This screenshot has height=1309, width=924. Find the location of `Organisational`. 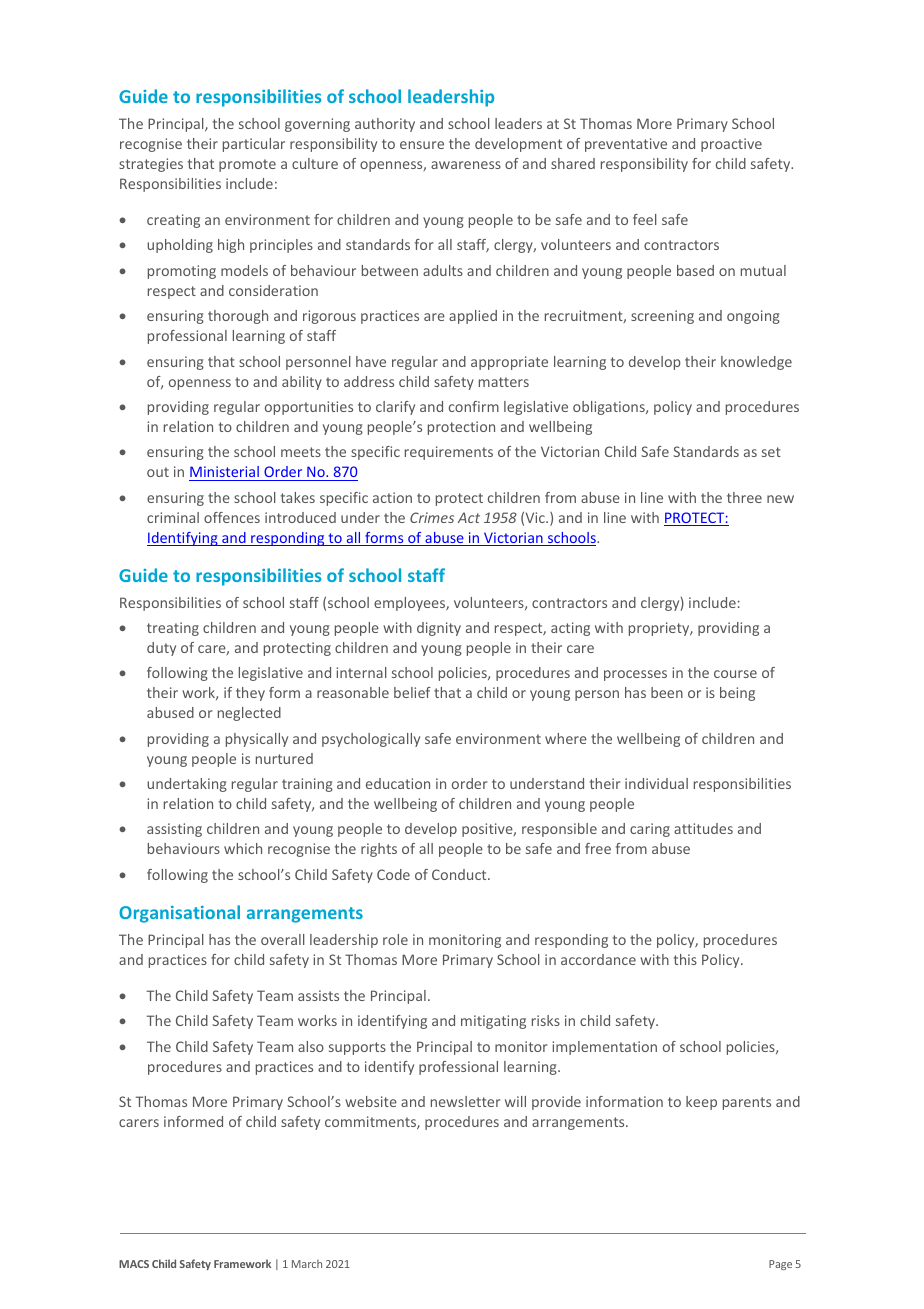

Organisational is located at coordinates (179, 914).
